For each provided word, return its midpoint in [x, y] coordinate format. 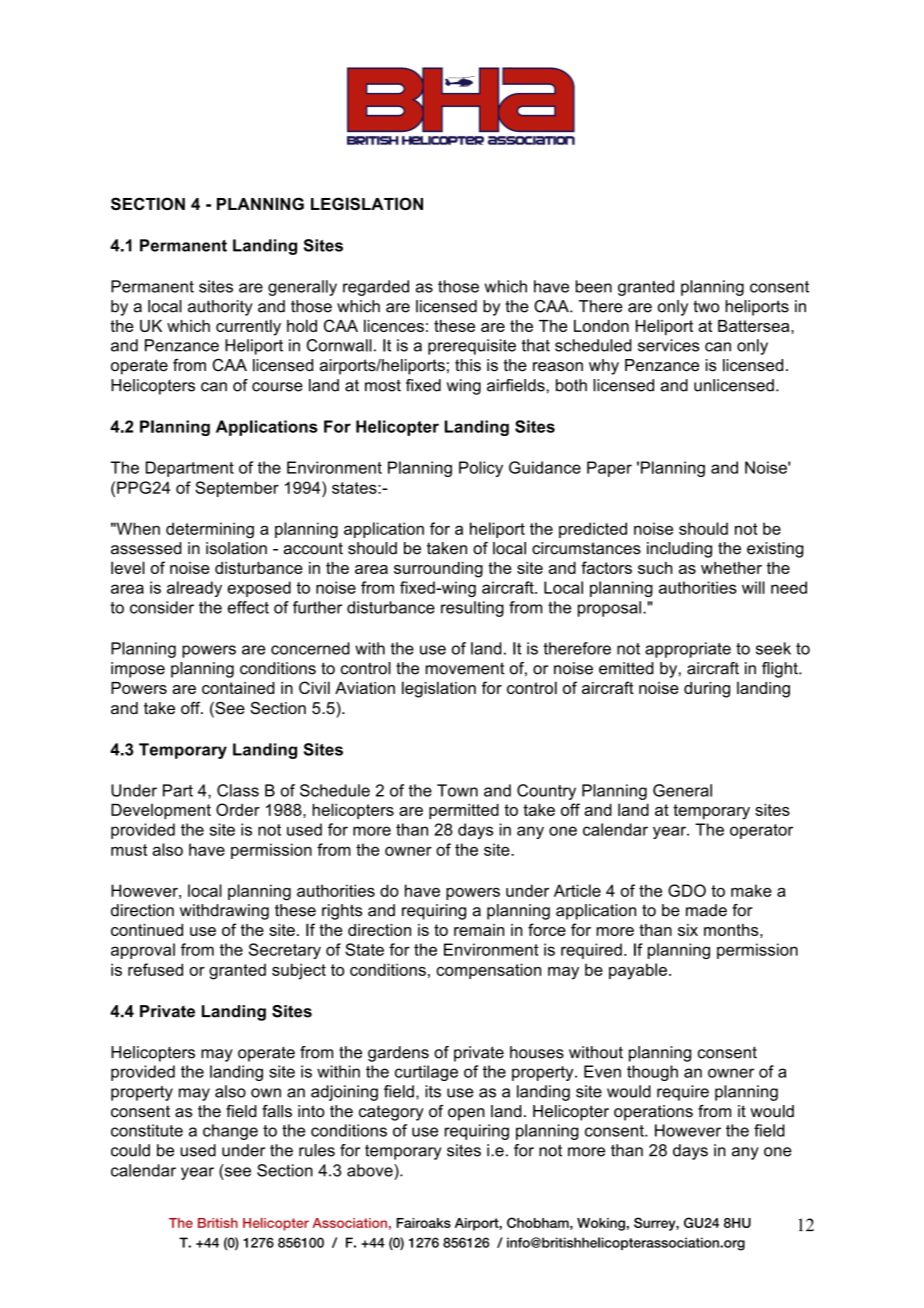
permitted [464, 811]
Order [238, 809]
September [237, 489]
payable [638, 971]
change [230, 1132]
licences [394, 325]
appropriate [688, 650]
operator [761, 831]
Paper [609, 469]
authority [220, 308]
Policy [481, 469]
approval [143, 951]
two [706, 306]
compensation [488, 971]
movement [465, 668]
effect [248, 607]
